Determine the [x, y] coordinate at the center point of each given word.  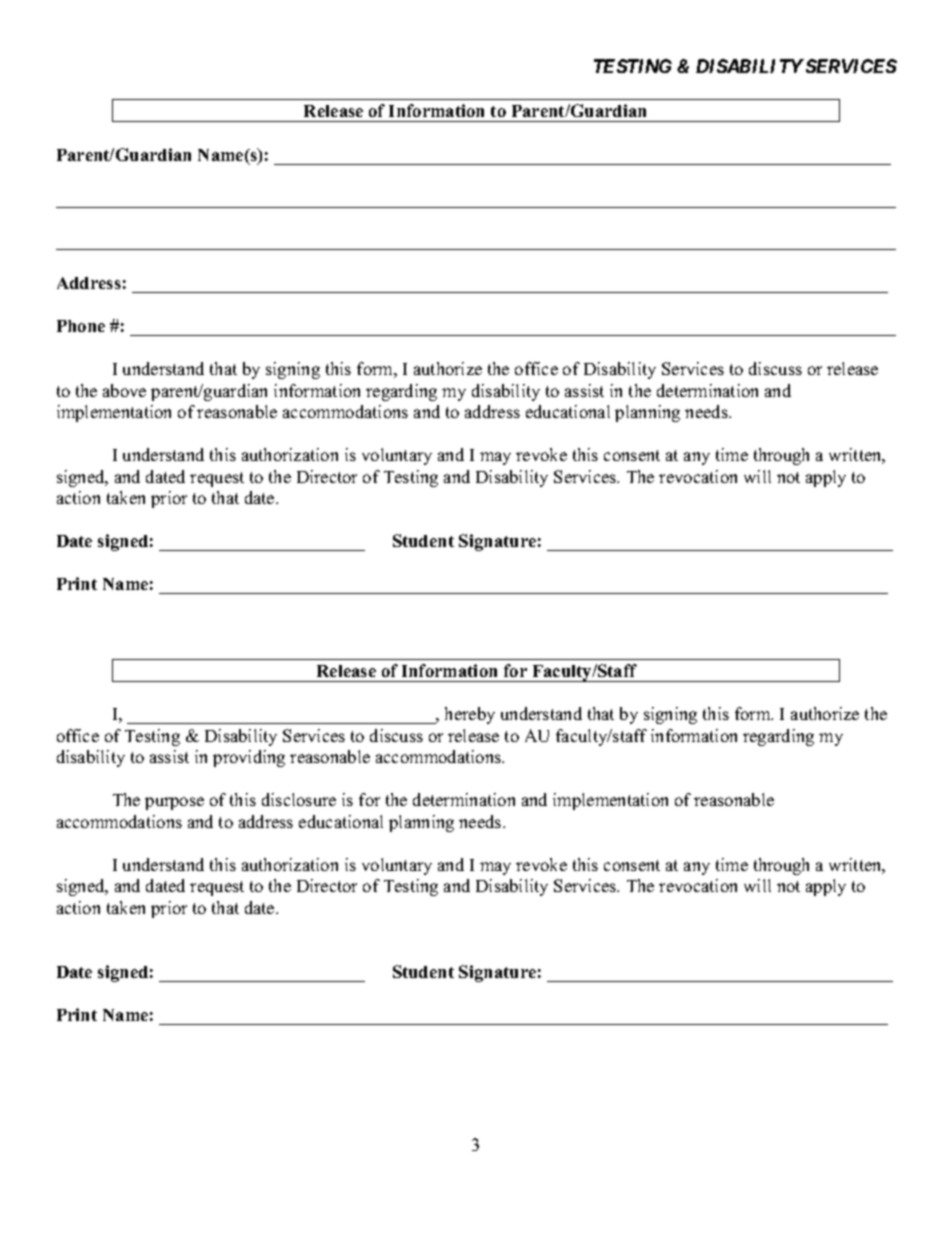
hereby [470, 715]
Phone [81, 326]
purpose [174, 803]
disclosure [299, 799]
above [124, 390]
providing [249, 758]
